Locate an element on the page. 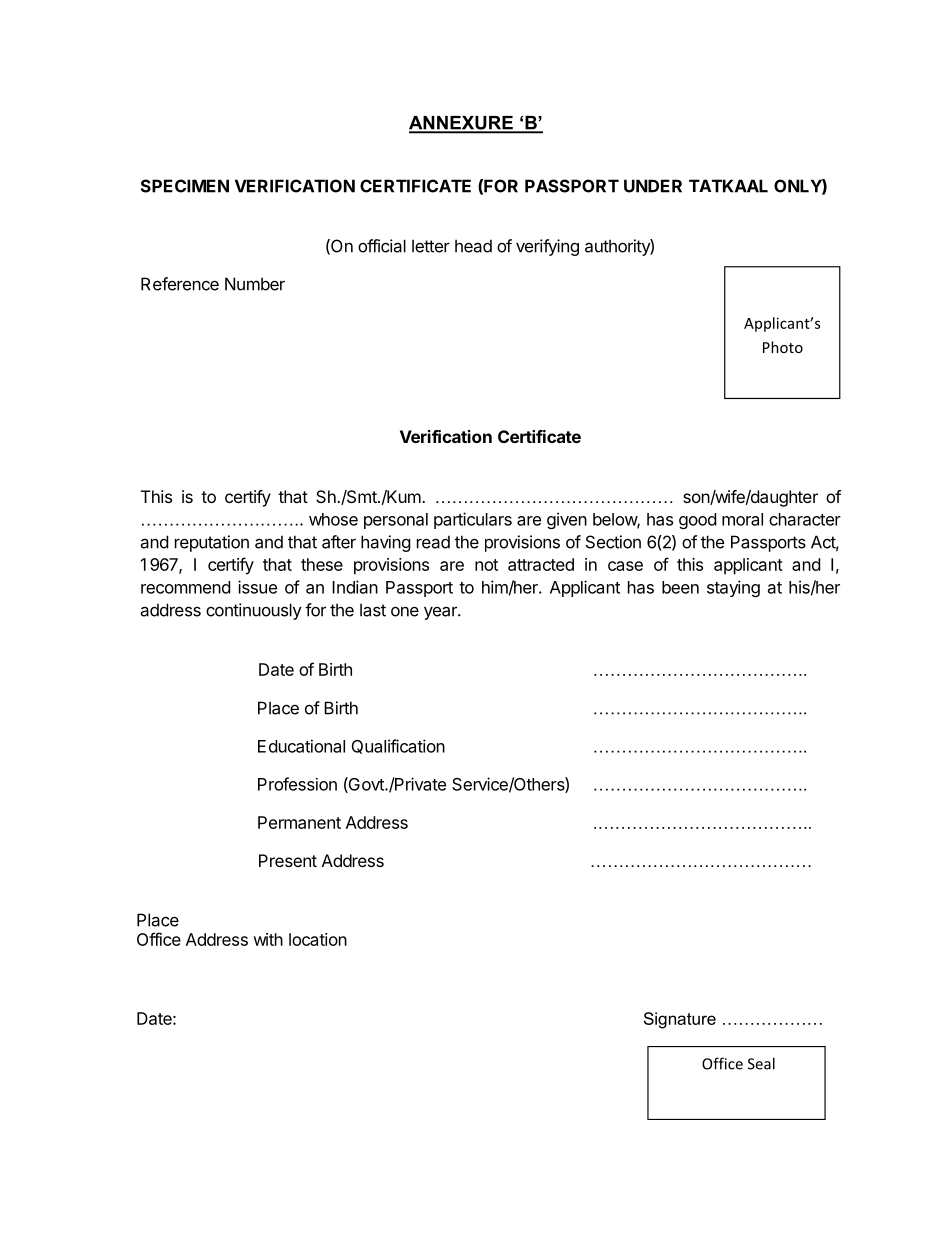  with is located at coordinates (268, 939).
